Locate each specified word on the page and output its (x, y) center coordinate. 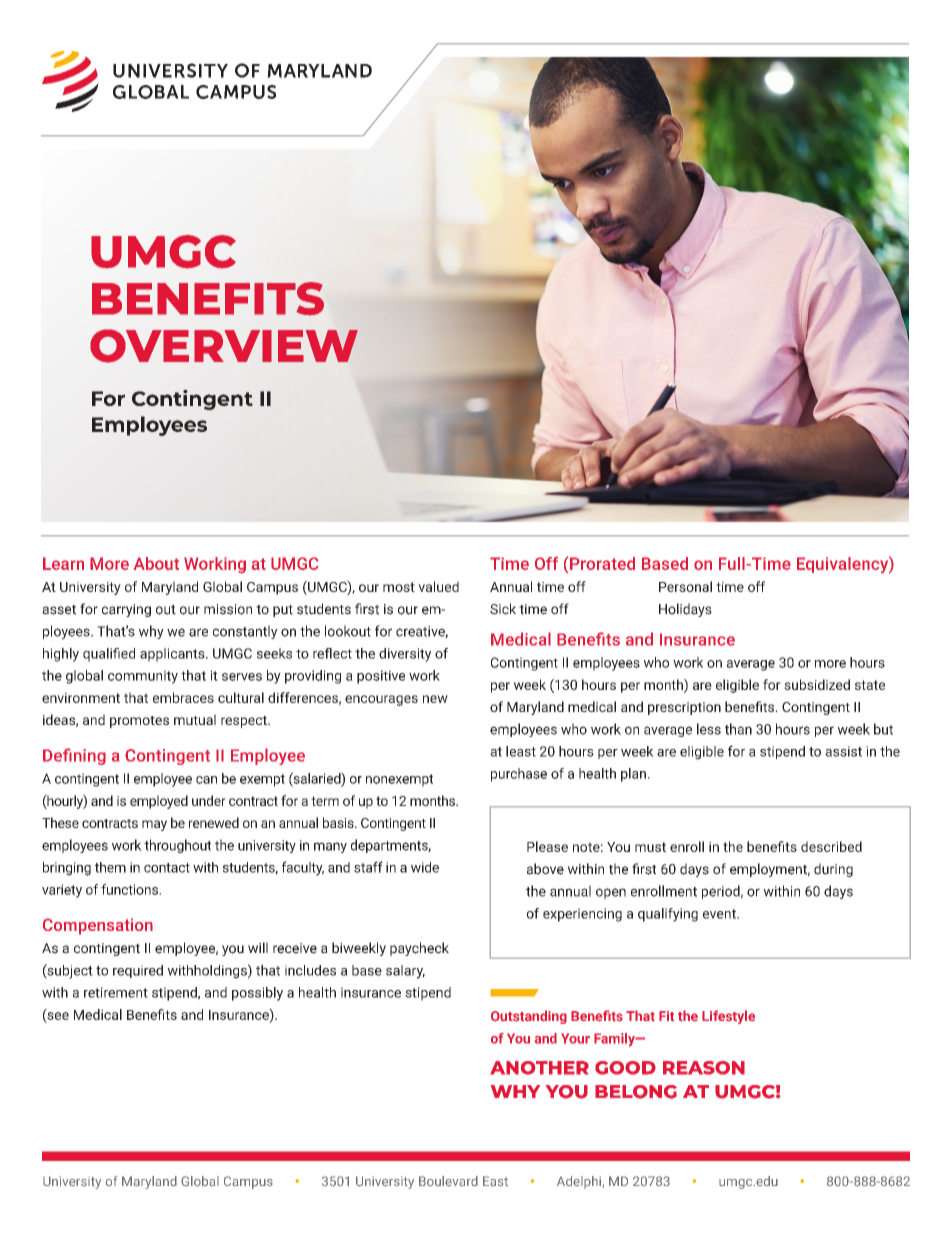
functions (130, 889)
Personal (685, 586)
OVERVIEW (224, 346)
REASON (704, 1068)
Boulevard (448, 1181)
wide (425, 867)
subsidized (817, 684)
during (833, 870)
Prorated (602, 563)
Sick (503, 609)
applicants (173, 655)
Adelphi (580, 1182)
